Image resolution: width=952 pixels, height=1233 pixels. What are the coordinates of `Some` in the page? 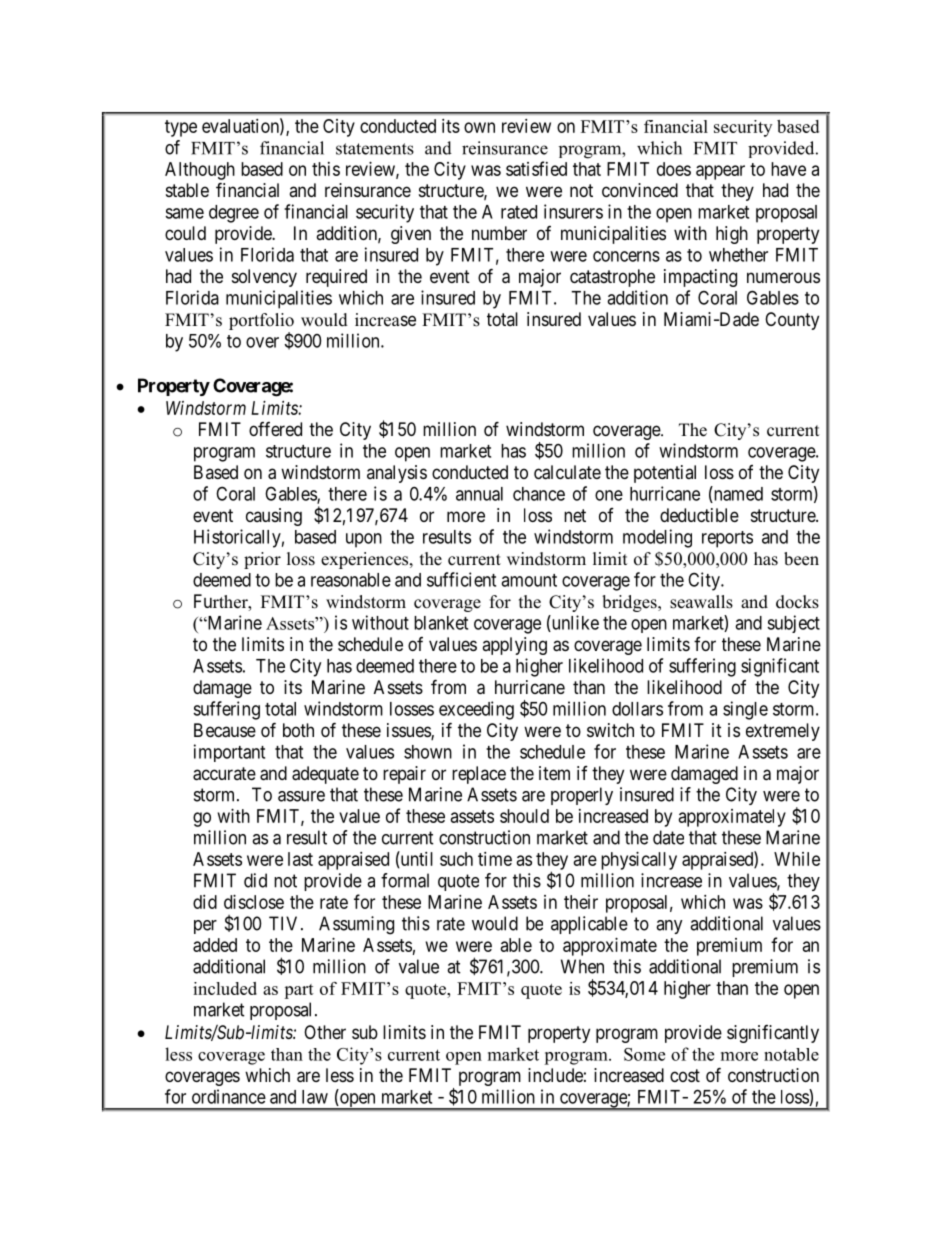 It's located at (644, 1054).
